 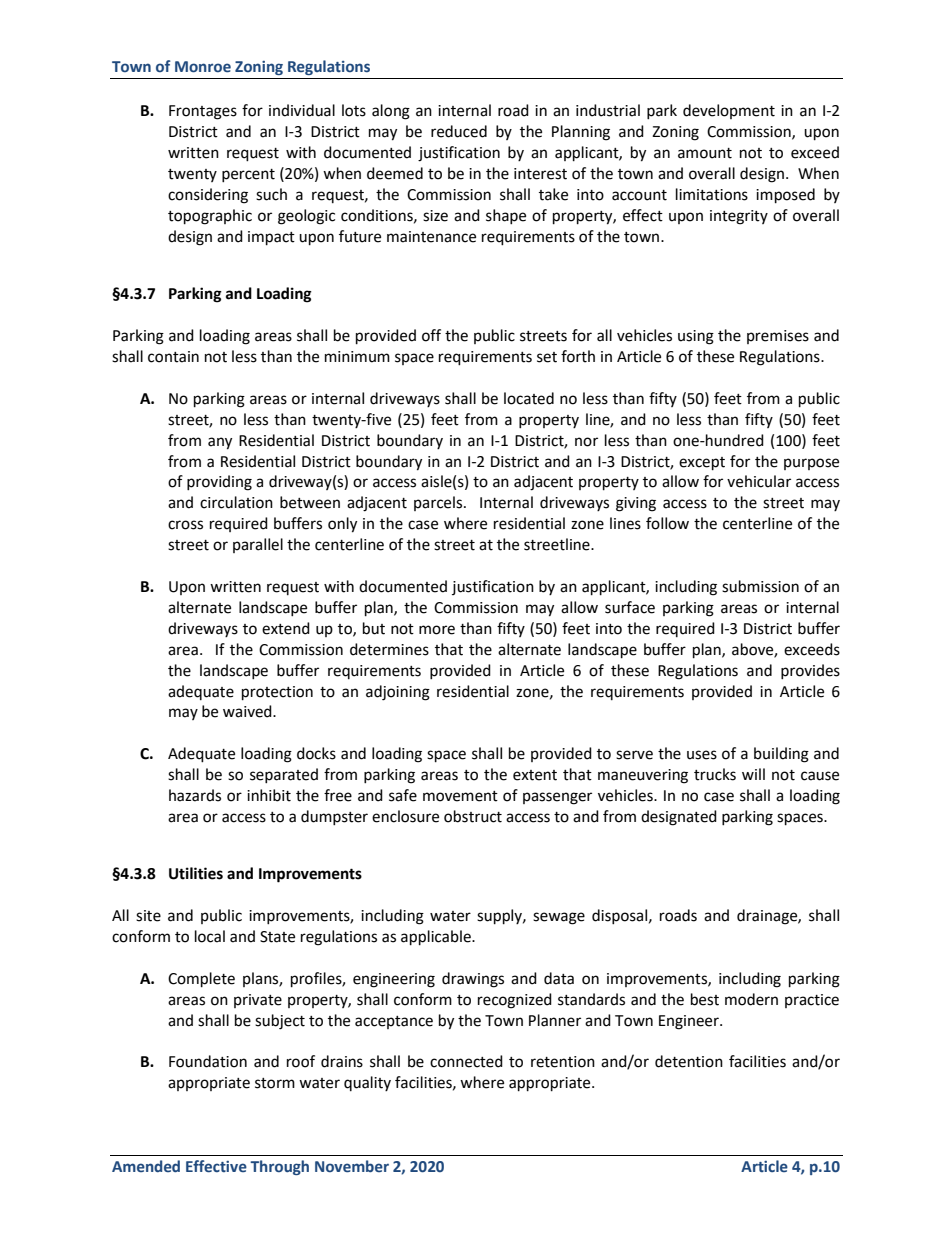 What do you see at coordinates (173, 357) in the screenshot?
I see `contain` at bounding box center [173, 357].
